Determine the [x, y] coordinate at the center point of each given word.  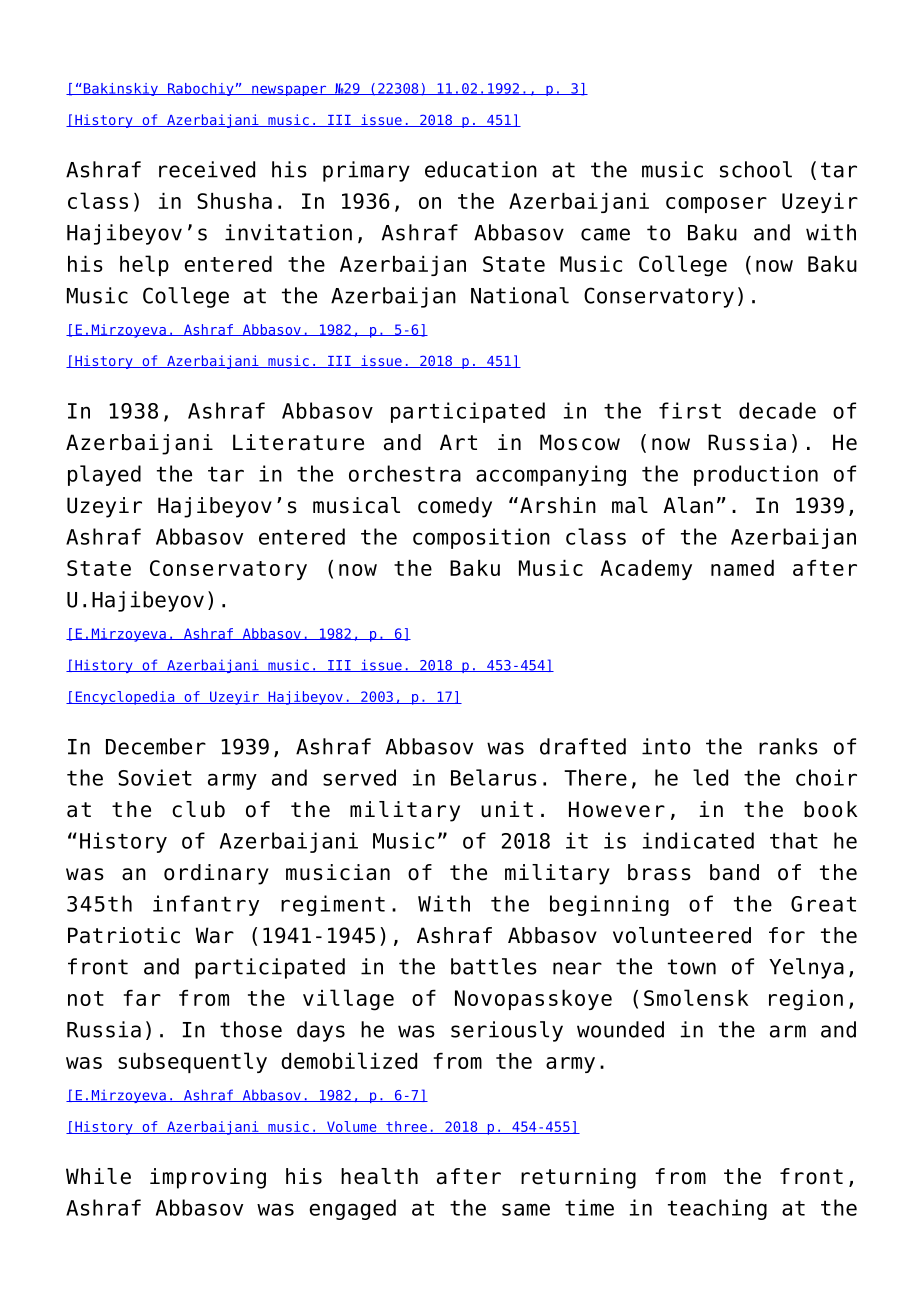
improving [208, 1178]
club [198, 809]
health [379, 1176]
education [481, 169]
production [756, 475]
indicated [698, 840]
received [207, 169]
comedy [455, 507]
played [104, 475]
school [756, 169]
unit [507, 809]
